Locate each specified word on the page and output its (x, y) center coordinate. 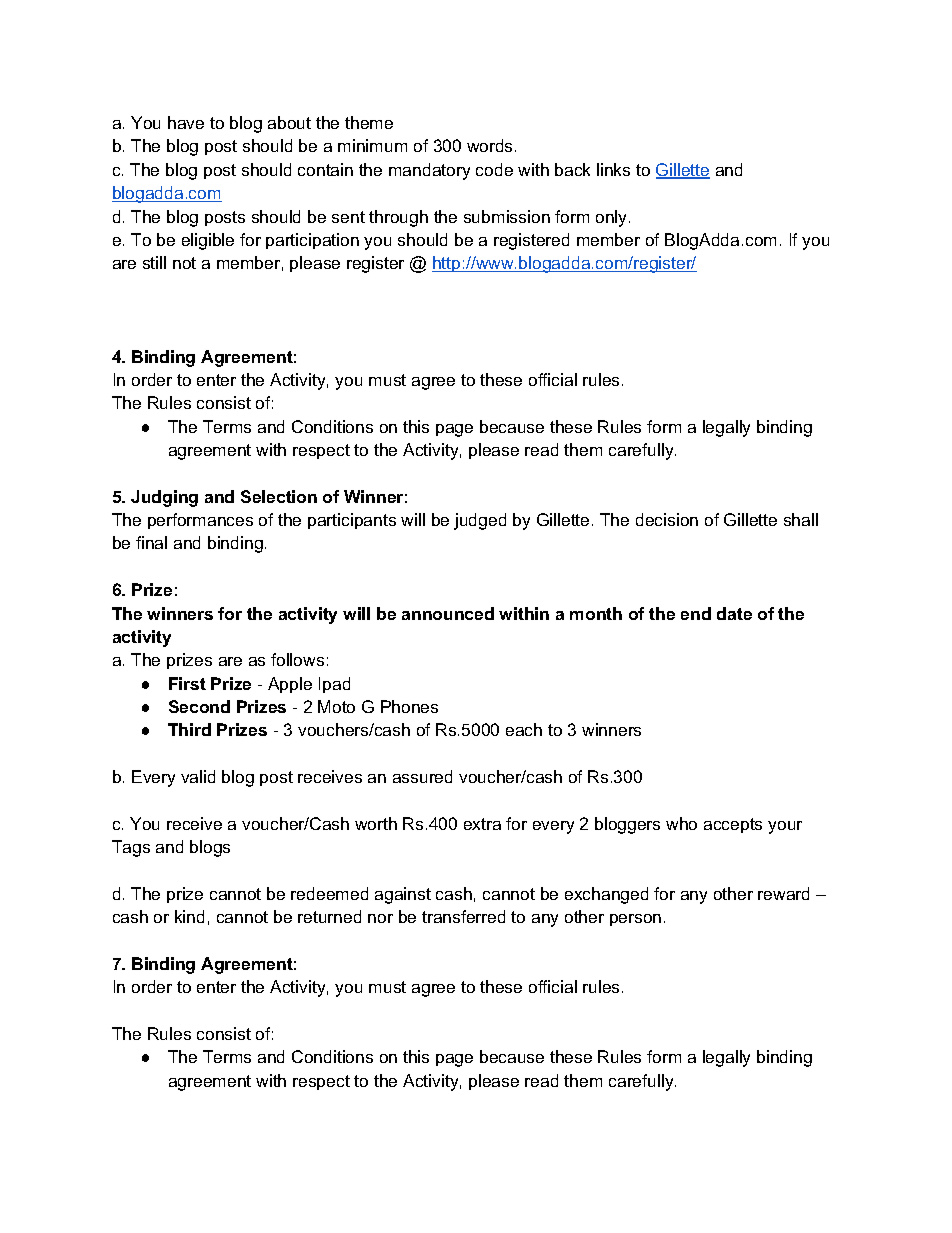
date (734, 613)
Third (189, 729)
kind (189, 916)
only (613, 218)
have (186, 122)
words (491, 145)
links (613, 169)
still (154, 262)
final (151, 542)
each (524, 729)
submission (507, 216)
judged (480, 521)
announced (448, 613)
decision (667, 519)
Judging (164, 498)
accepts (733, 825)
